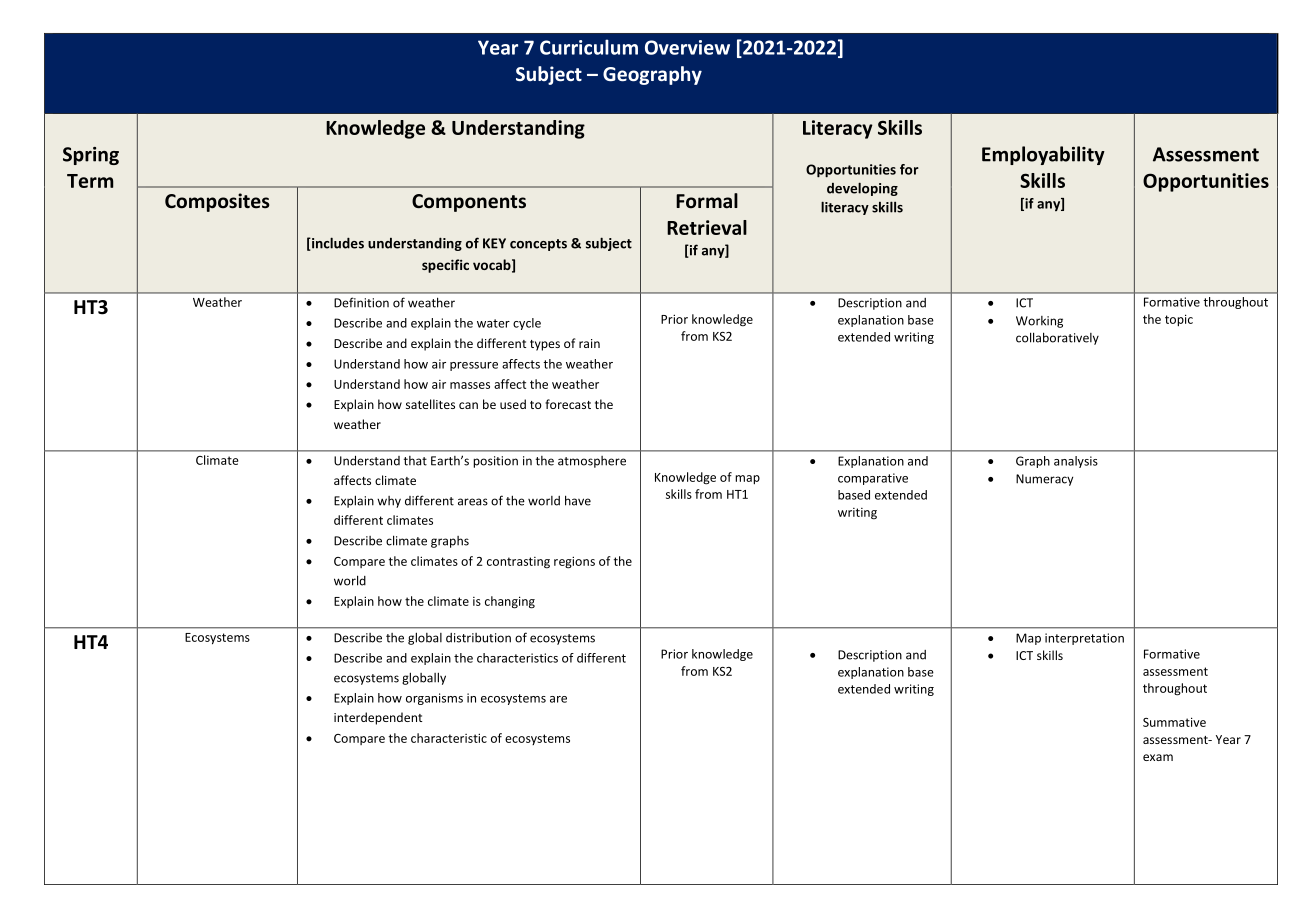  I want to click on exam, so click(1158, 757).
